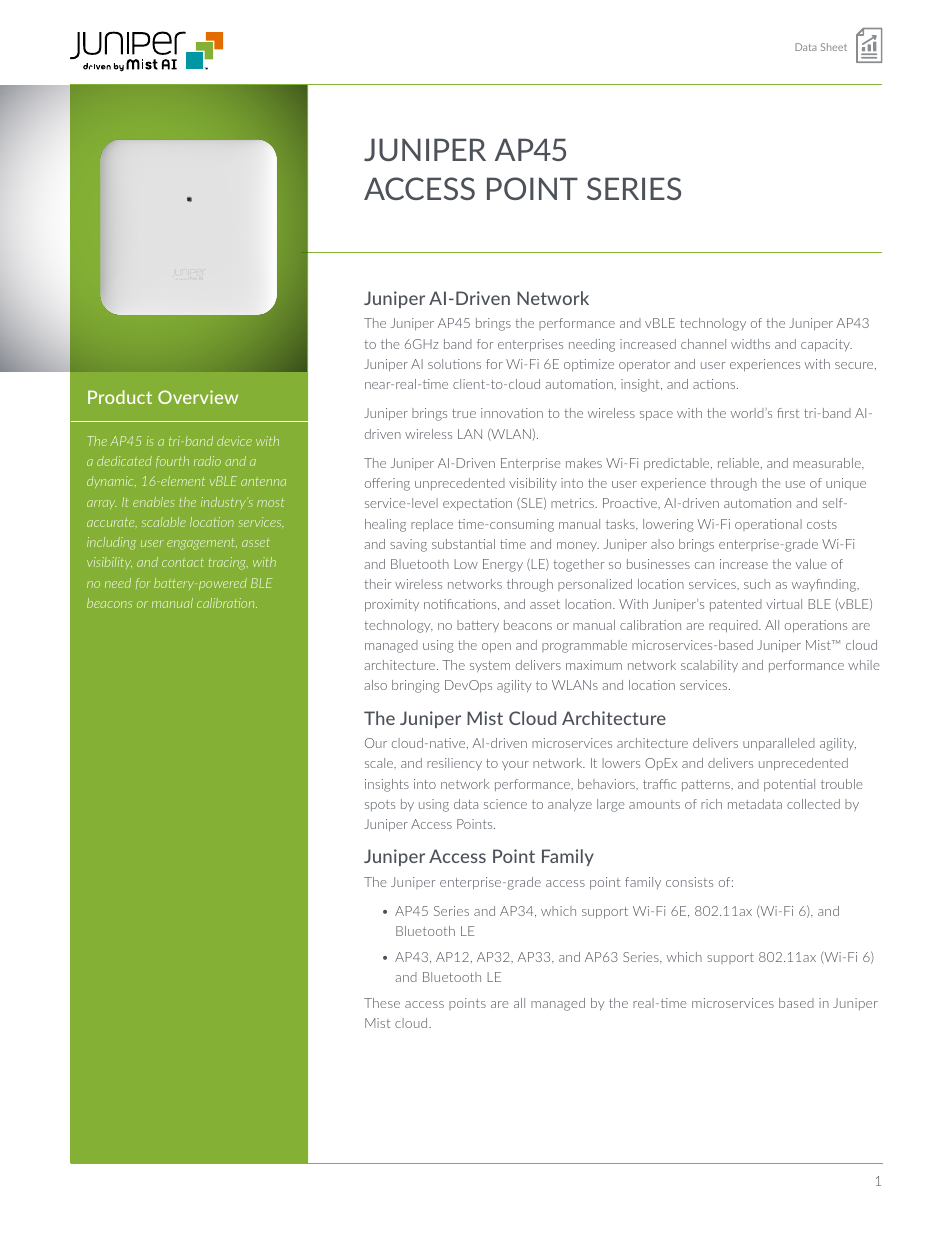 This screenshot has height=1233, width=952. Describe the element at coordinates (120, 397) in the screenshot. I see `Product` at that location.
